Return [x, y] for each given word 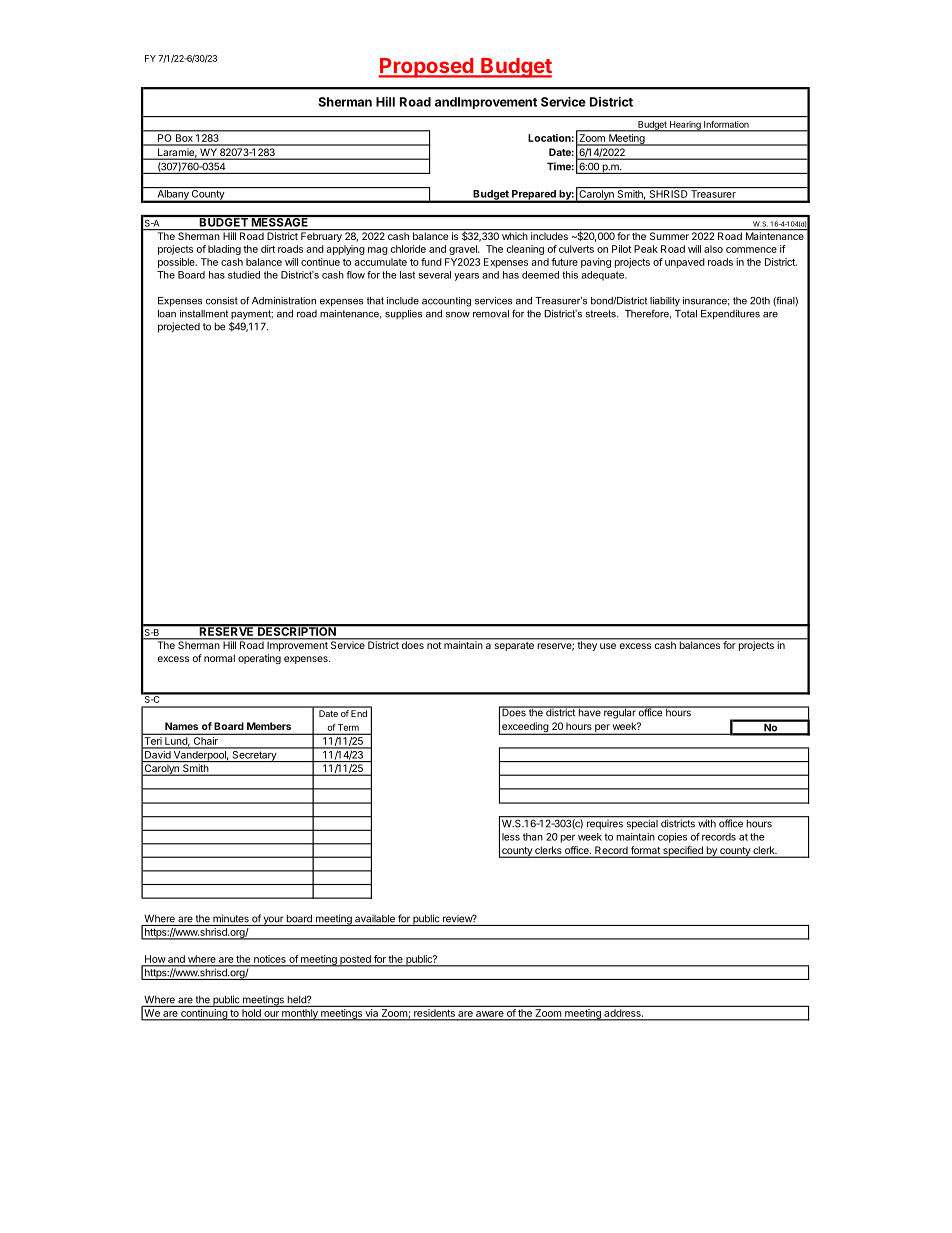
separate [514, 646]
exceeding [525, 728]
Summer [669, 235]
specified [683, 852]
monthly [300, 1015]
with [707, 822]
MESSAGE [280, 221]
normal [219, 658]
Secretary [254, 755]
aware [490, 1014]
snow [458, 315]
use [608, 646]
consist [222, 301]
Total [686, 314]
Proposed [427, 68]
